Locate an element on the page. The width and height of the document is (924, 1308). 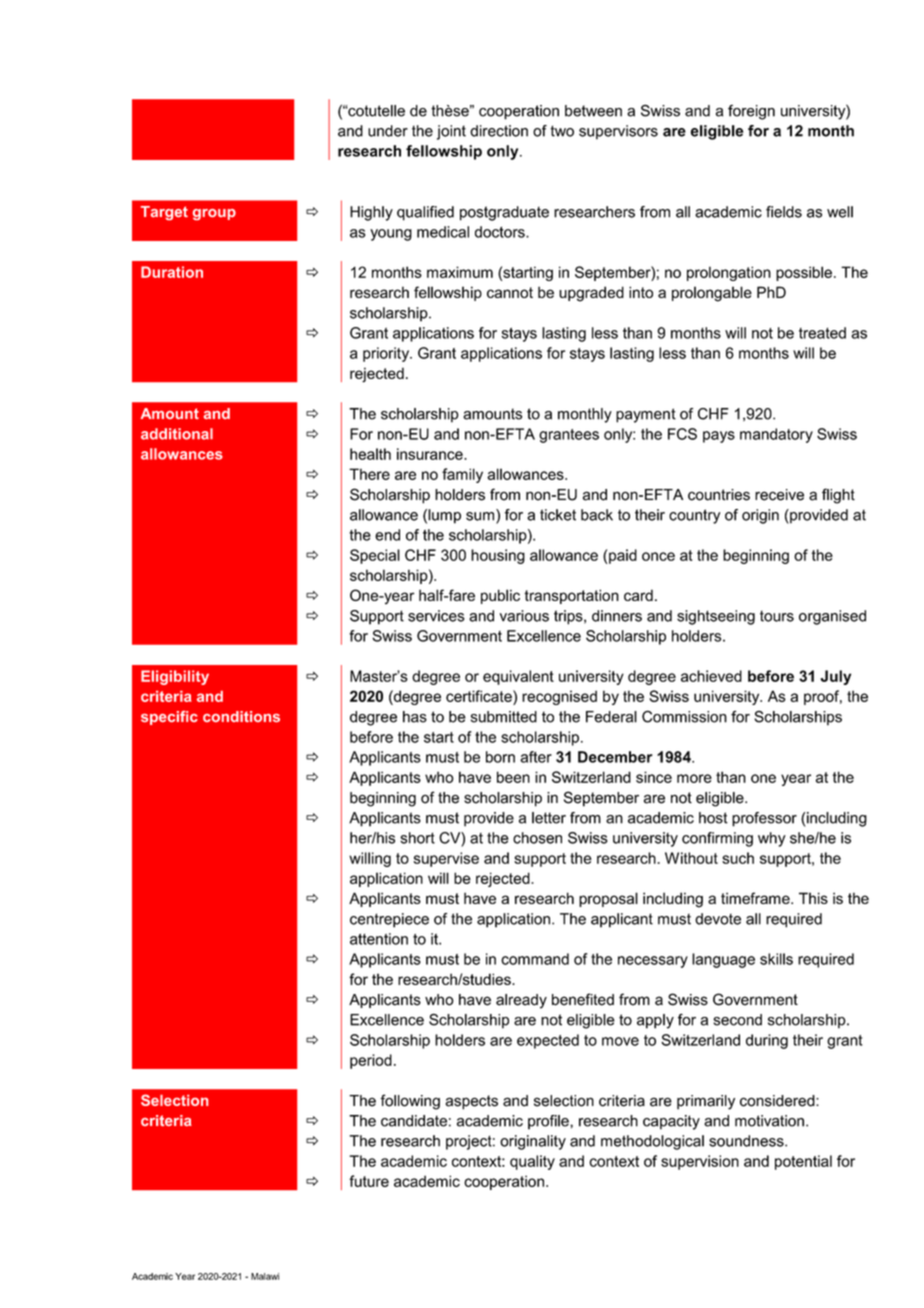
command is located at coordinates (535, 959).
